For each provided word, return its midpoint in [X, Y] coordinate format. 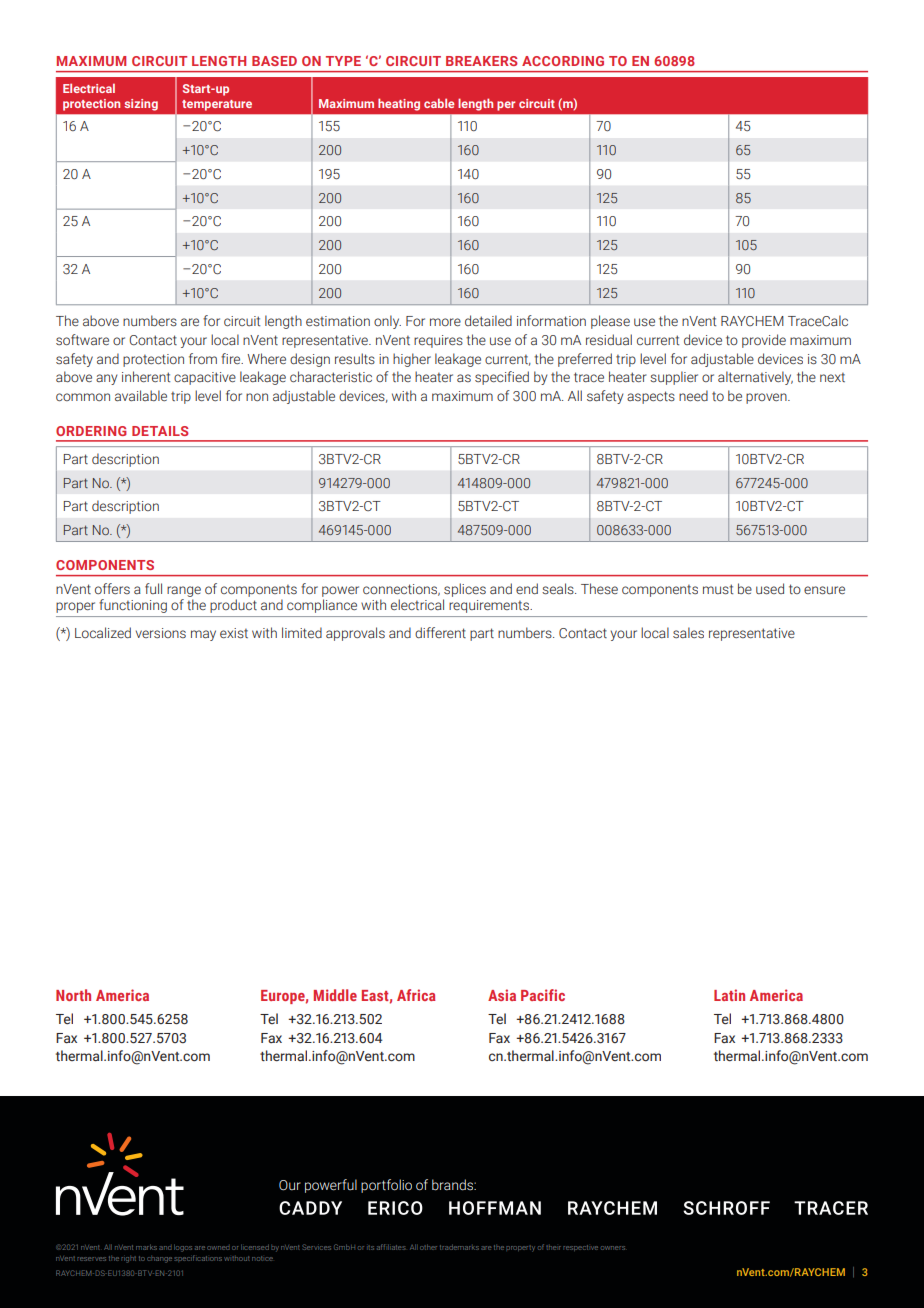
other [428, 1247]
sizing [141, 105]
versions [161, 633]
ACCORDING [563, 61]
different [440, 632]
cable [439, 103]
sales [688, 633]
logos [183, 1248]
